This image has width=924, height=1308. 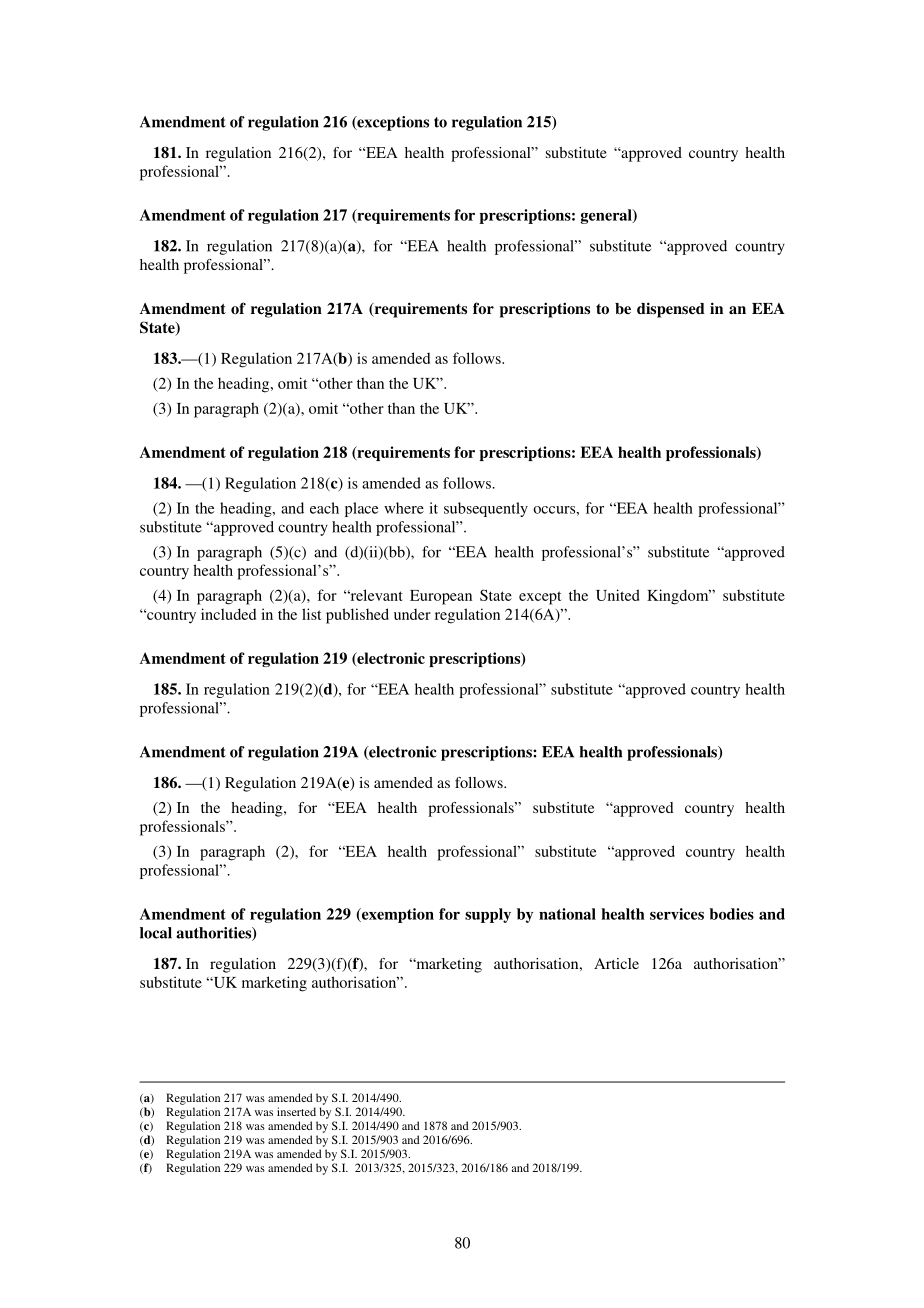 I want to click on each, so click(x=324, y=508).
